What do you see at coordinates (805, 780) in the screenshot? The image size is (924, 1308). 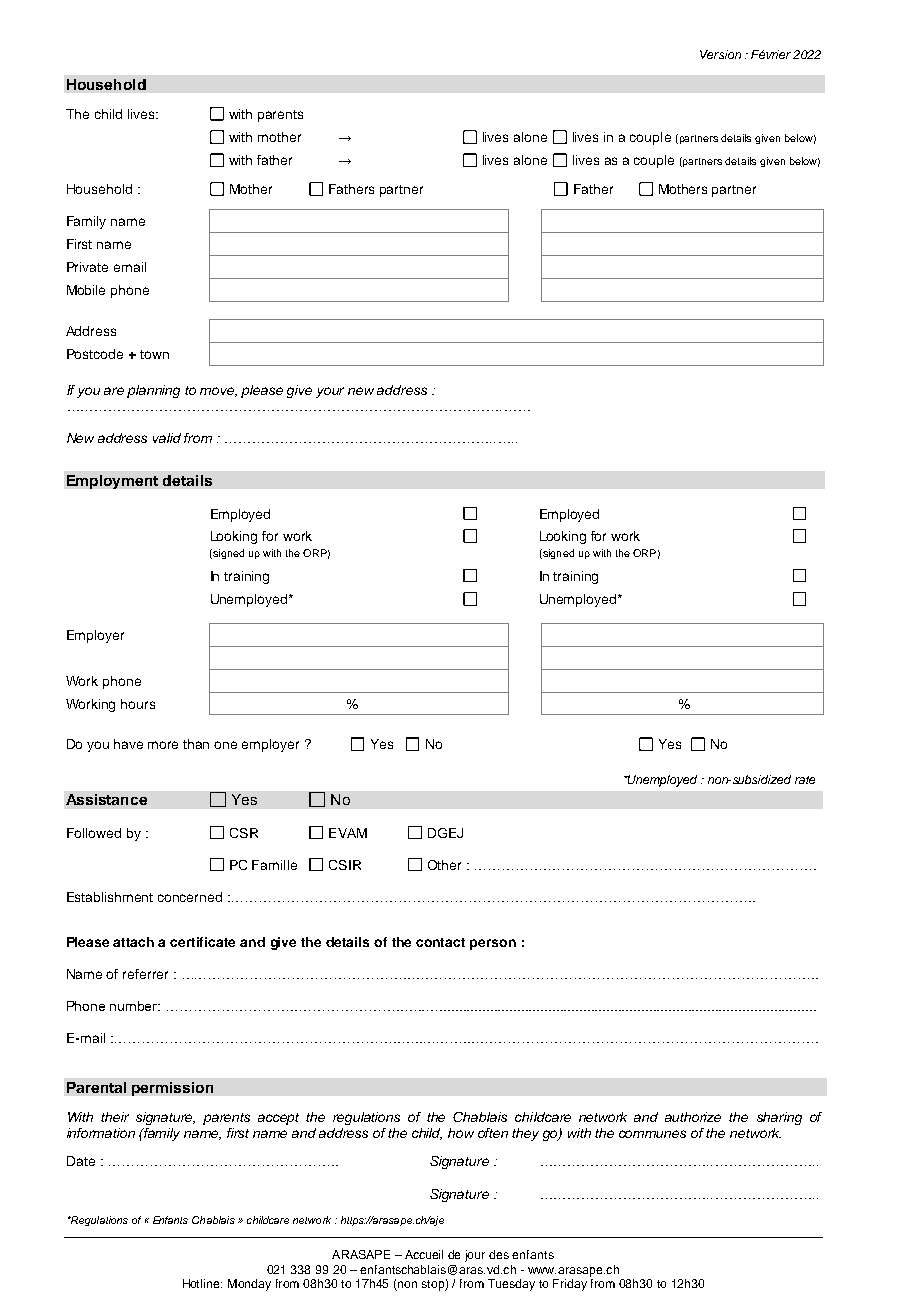 I see `rate` at bounding box center [805, 780].
